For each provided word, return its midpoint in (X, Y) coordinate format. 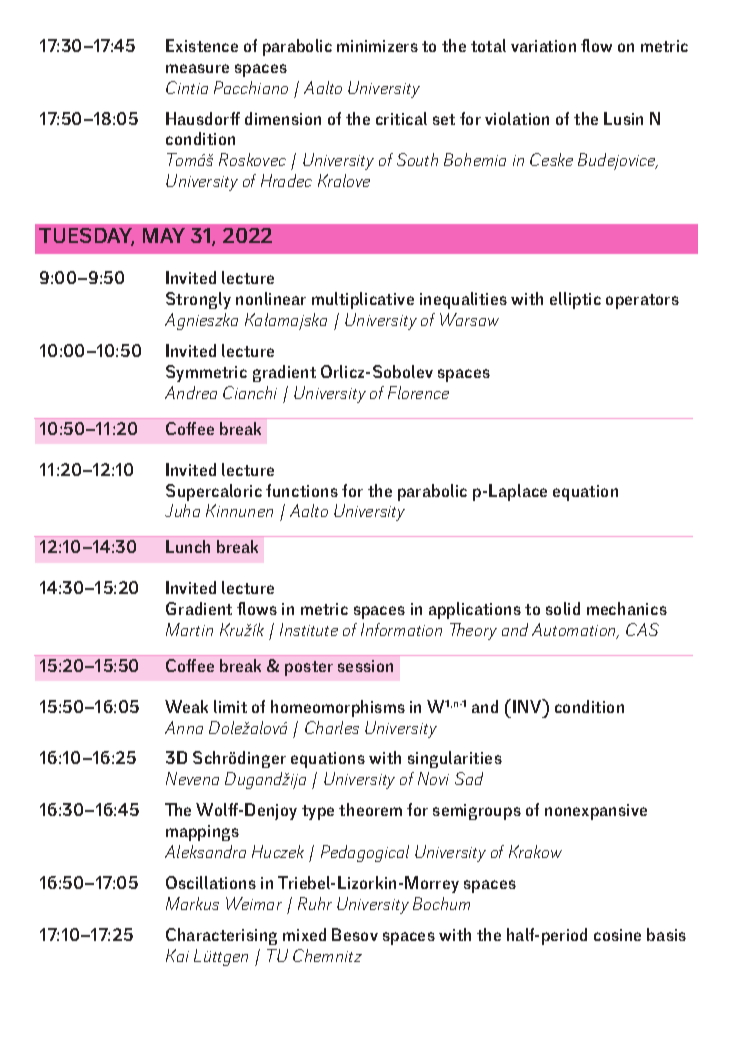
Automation (575, 631)
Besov (355, 934)
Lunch (188, 546)
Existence (202, 45)
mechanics (627, 608)
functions (302, 490)
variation (543, 46)
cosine (617, 935)
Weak (186, 706)
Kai (177, 955)
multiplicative (363, 300)
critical (401, 118)
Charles (332, 727)
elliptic (575, 300)
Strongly (198, 300)
